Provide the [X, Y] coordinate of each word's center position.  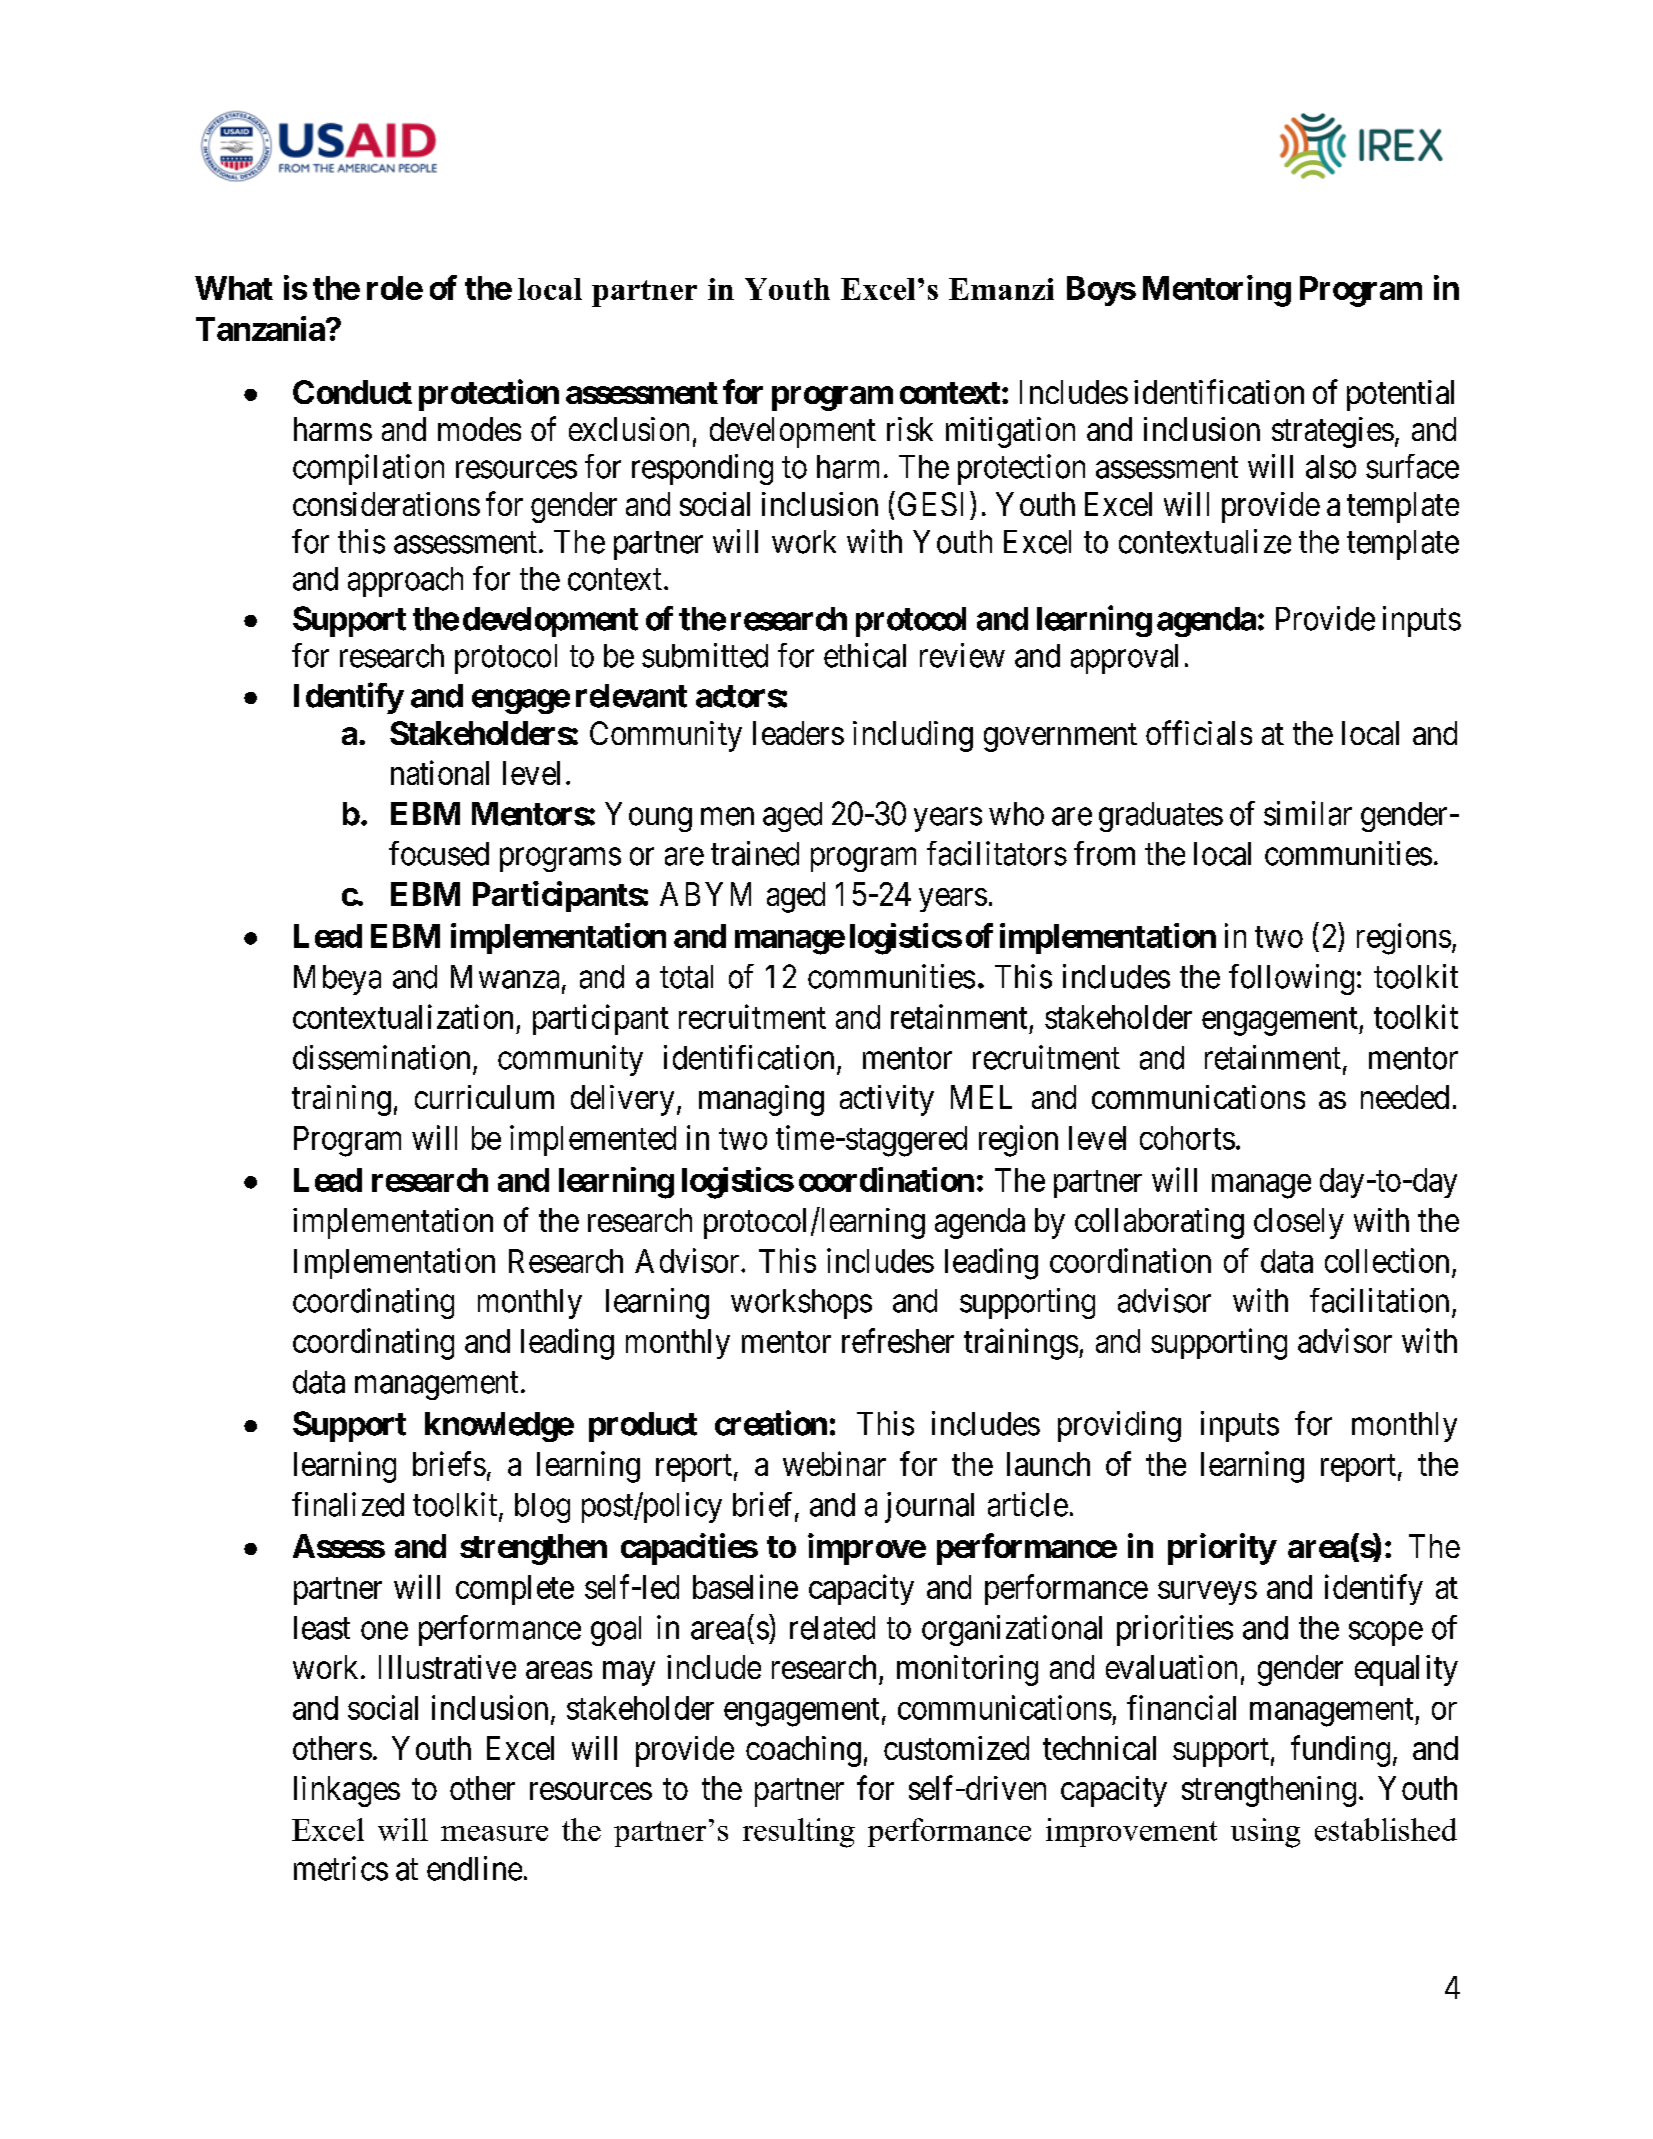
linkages [347, 1791]
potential [1400, 395]
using [1265, 1833]
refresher [898, 1340]
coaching [803, 1751]
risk [910, 429]
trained [755, 853]
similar [1308, 813]
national [440, 772]
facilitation [1379, 1300]
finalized [348, 1504]
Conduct [352, 392]
